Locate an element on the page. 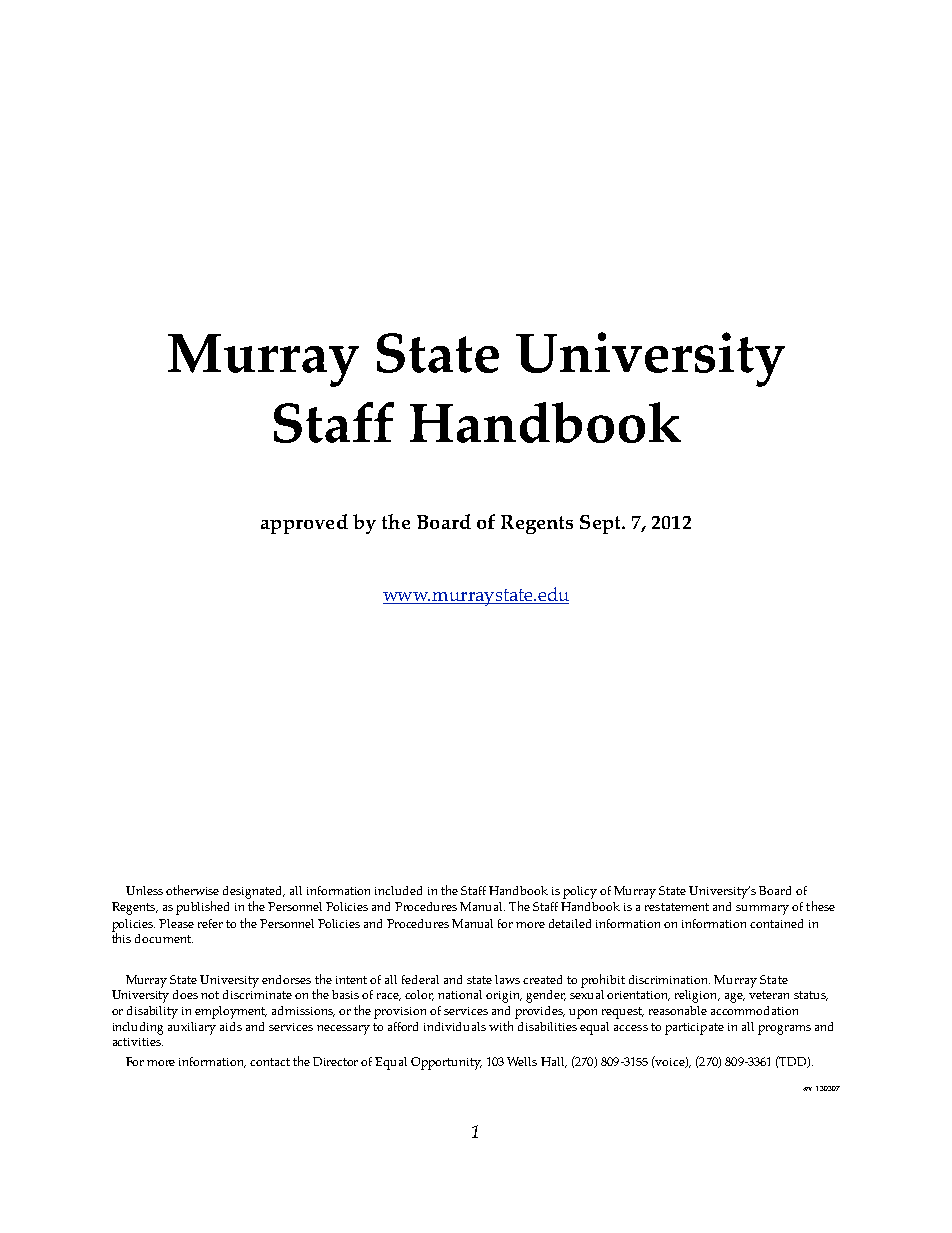  designated is located at coordinates (254, 892).
